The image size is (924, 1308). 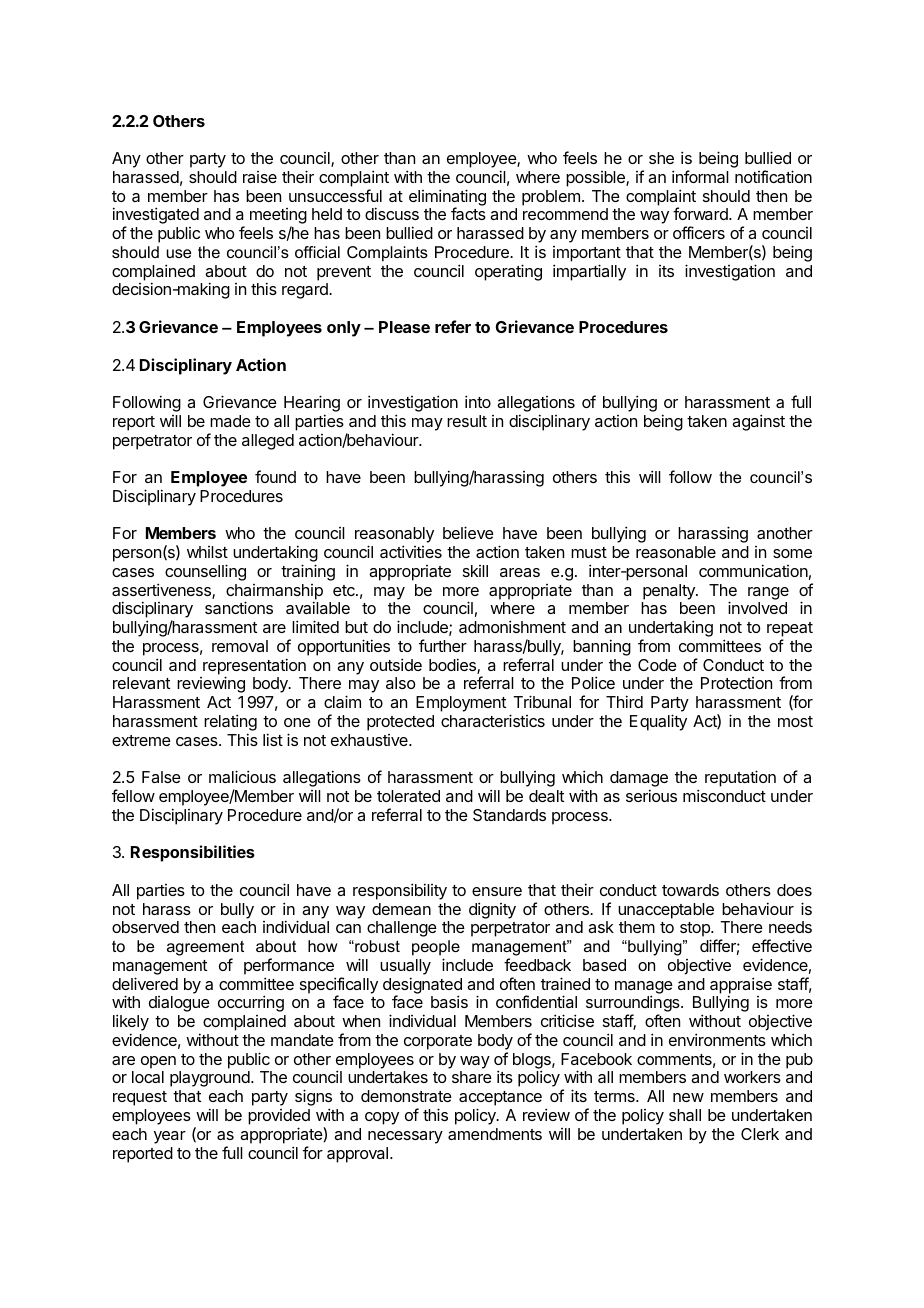 What do you see at coordinates (170, 1137) in the screenshot?
I see `year` at bounding box center [170, 1137].
